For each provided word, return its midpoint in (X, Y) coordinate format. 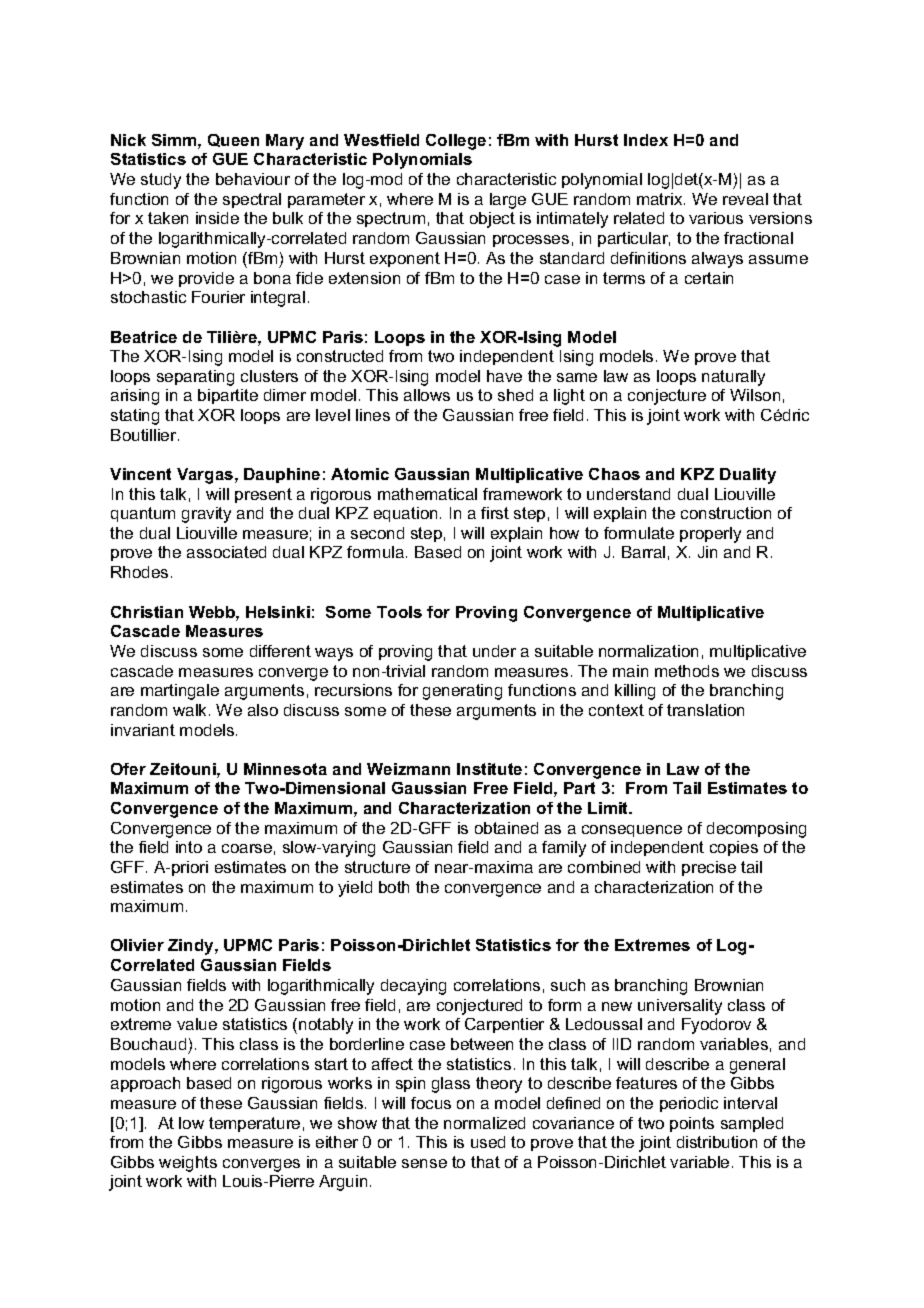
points (692, 1124)
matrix (661, 199)
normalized (484, 1123)
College (456, 142)
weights (188, 1164)
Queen (233, 140)
